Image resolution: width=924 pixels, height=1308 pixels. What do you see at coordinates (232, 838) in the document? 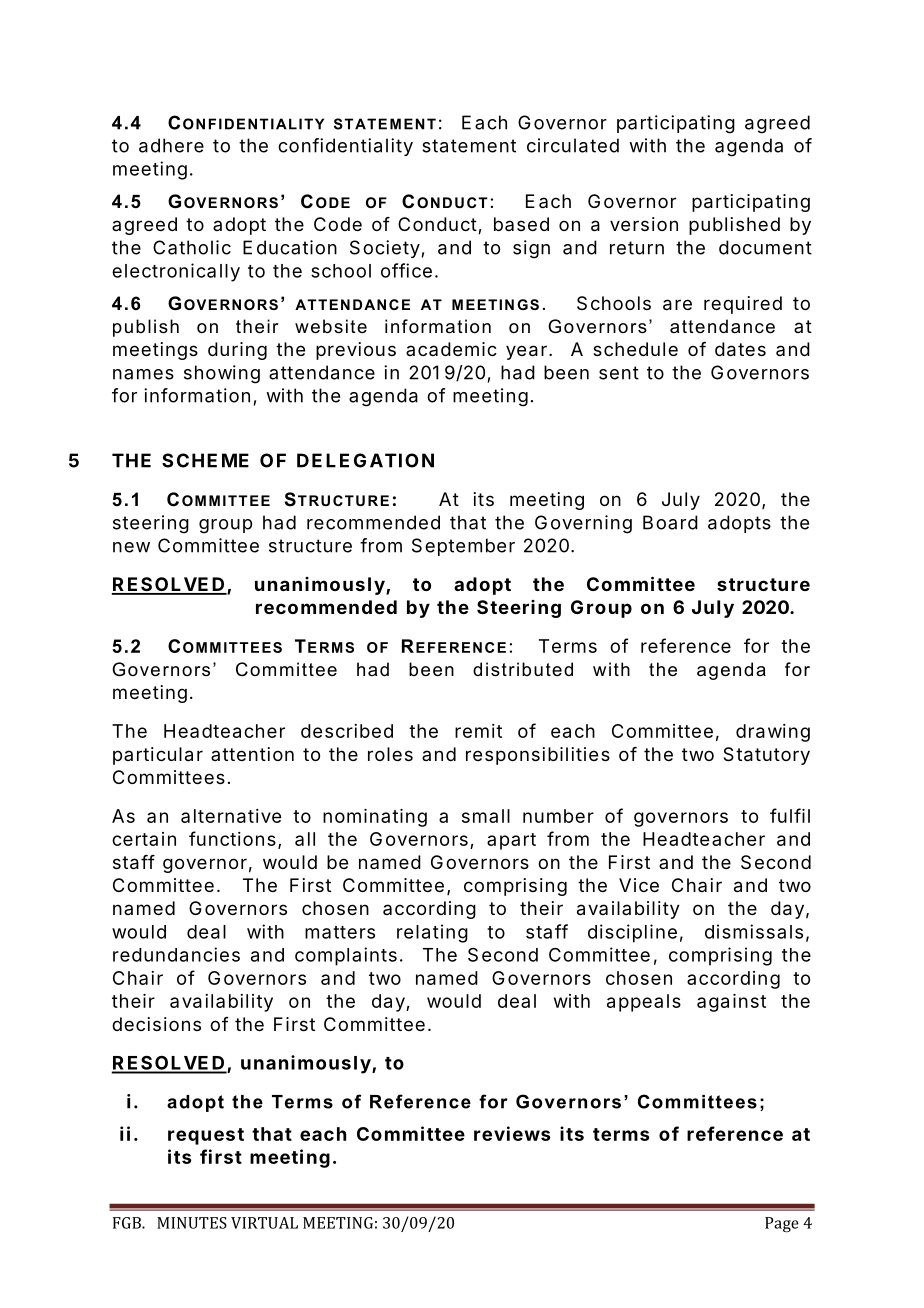
I see `functions` at bounding box center [232, 838].
